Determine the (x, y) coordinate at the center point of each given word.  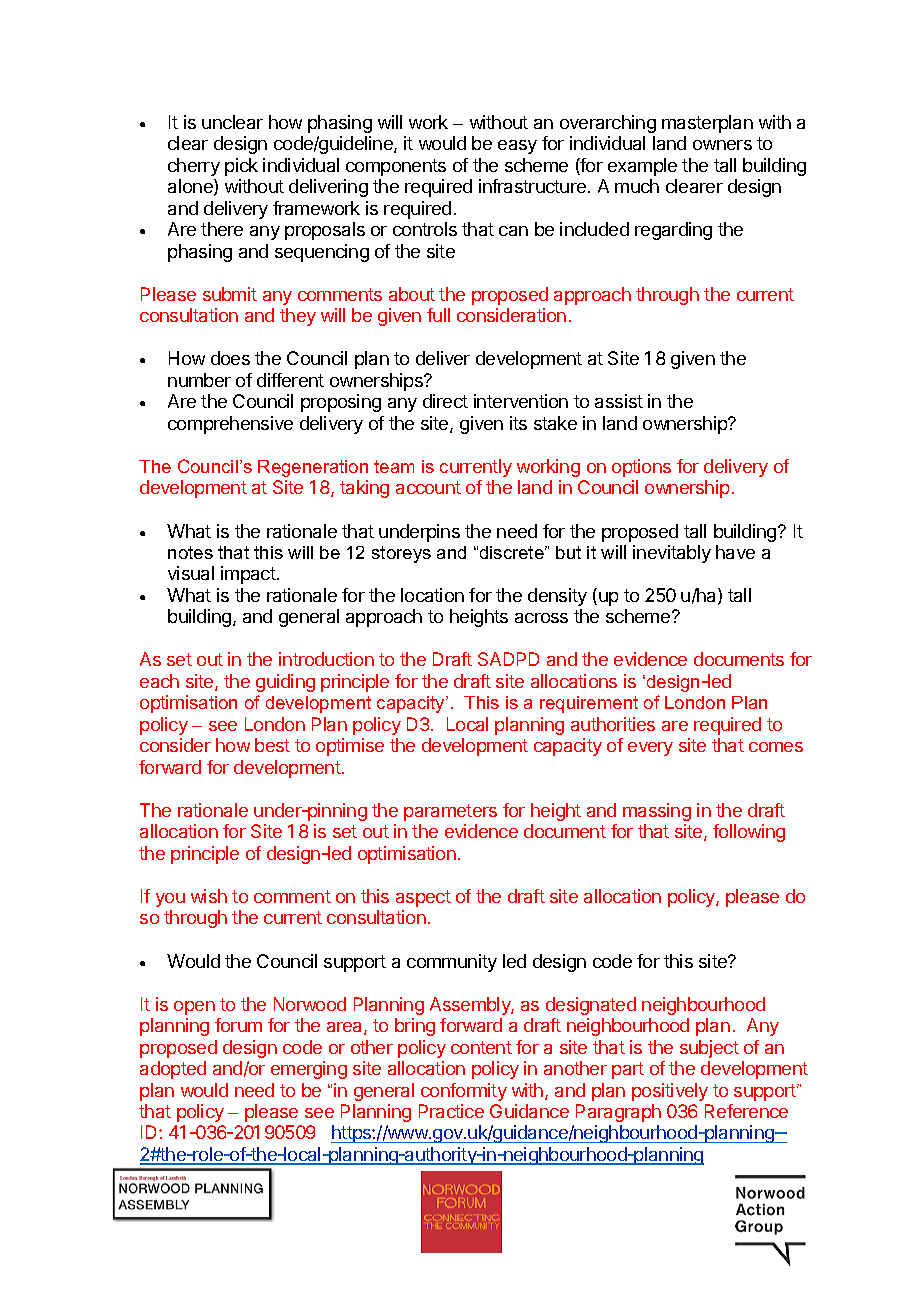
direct (445, 401)
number (199, 380)
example (642, 167)
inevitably (672, 554)
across (541, 618)
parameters (450, 812)
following (749, 833)
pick (241, 167)
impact (248, 575)
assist (619, 401)
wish (209, 896)
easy (517, 147)
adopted (173, 1070)
